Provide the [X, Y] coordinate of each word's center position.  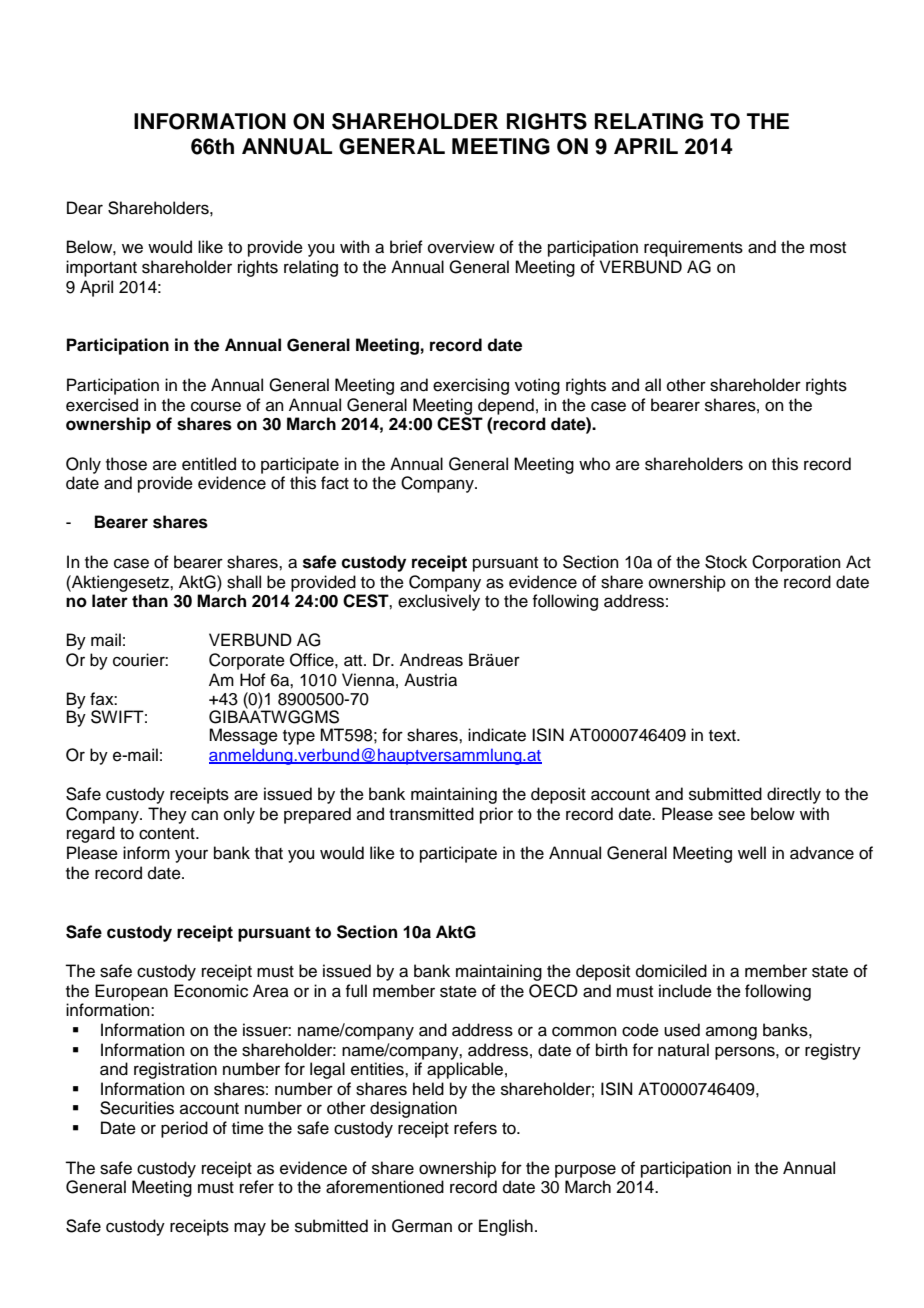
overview [461, 247]
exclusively [439, 602]
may [250, 1229]
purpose [585, 1171]
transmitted [431, 814]
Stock [726, 562]
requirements [693, 248]
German [422, 1226]
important [101, 268]
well [752, 853]
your [191, 856]
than [150, 601]
